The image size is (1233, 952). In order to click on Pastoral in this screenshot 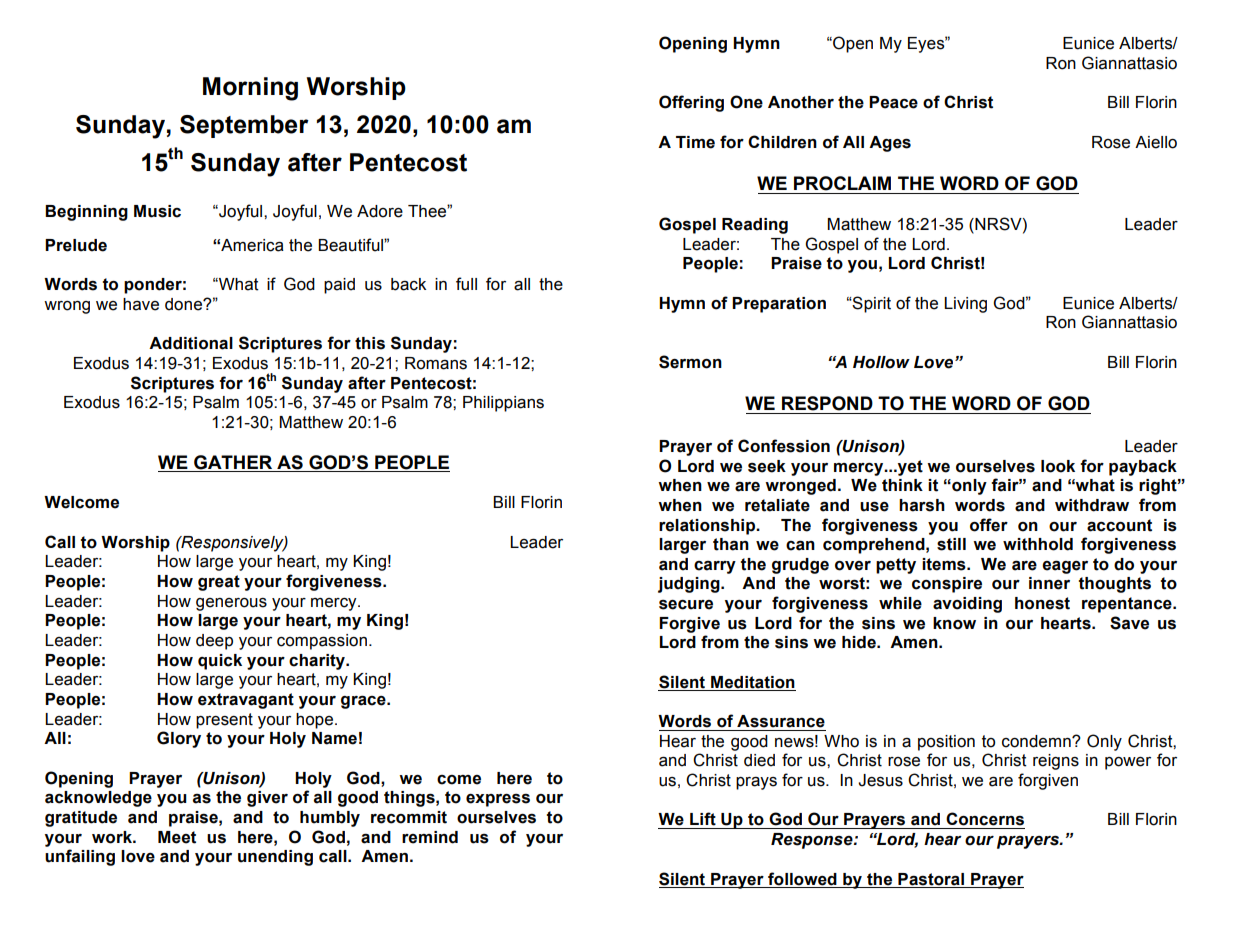, I will do `click(931, 879)`.
